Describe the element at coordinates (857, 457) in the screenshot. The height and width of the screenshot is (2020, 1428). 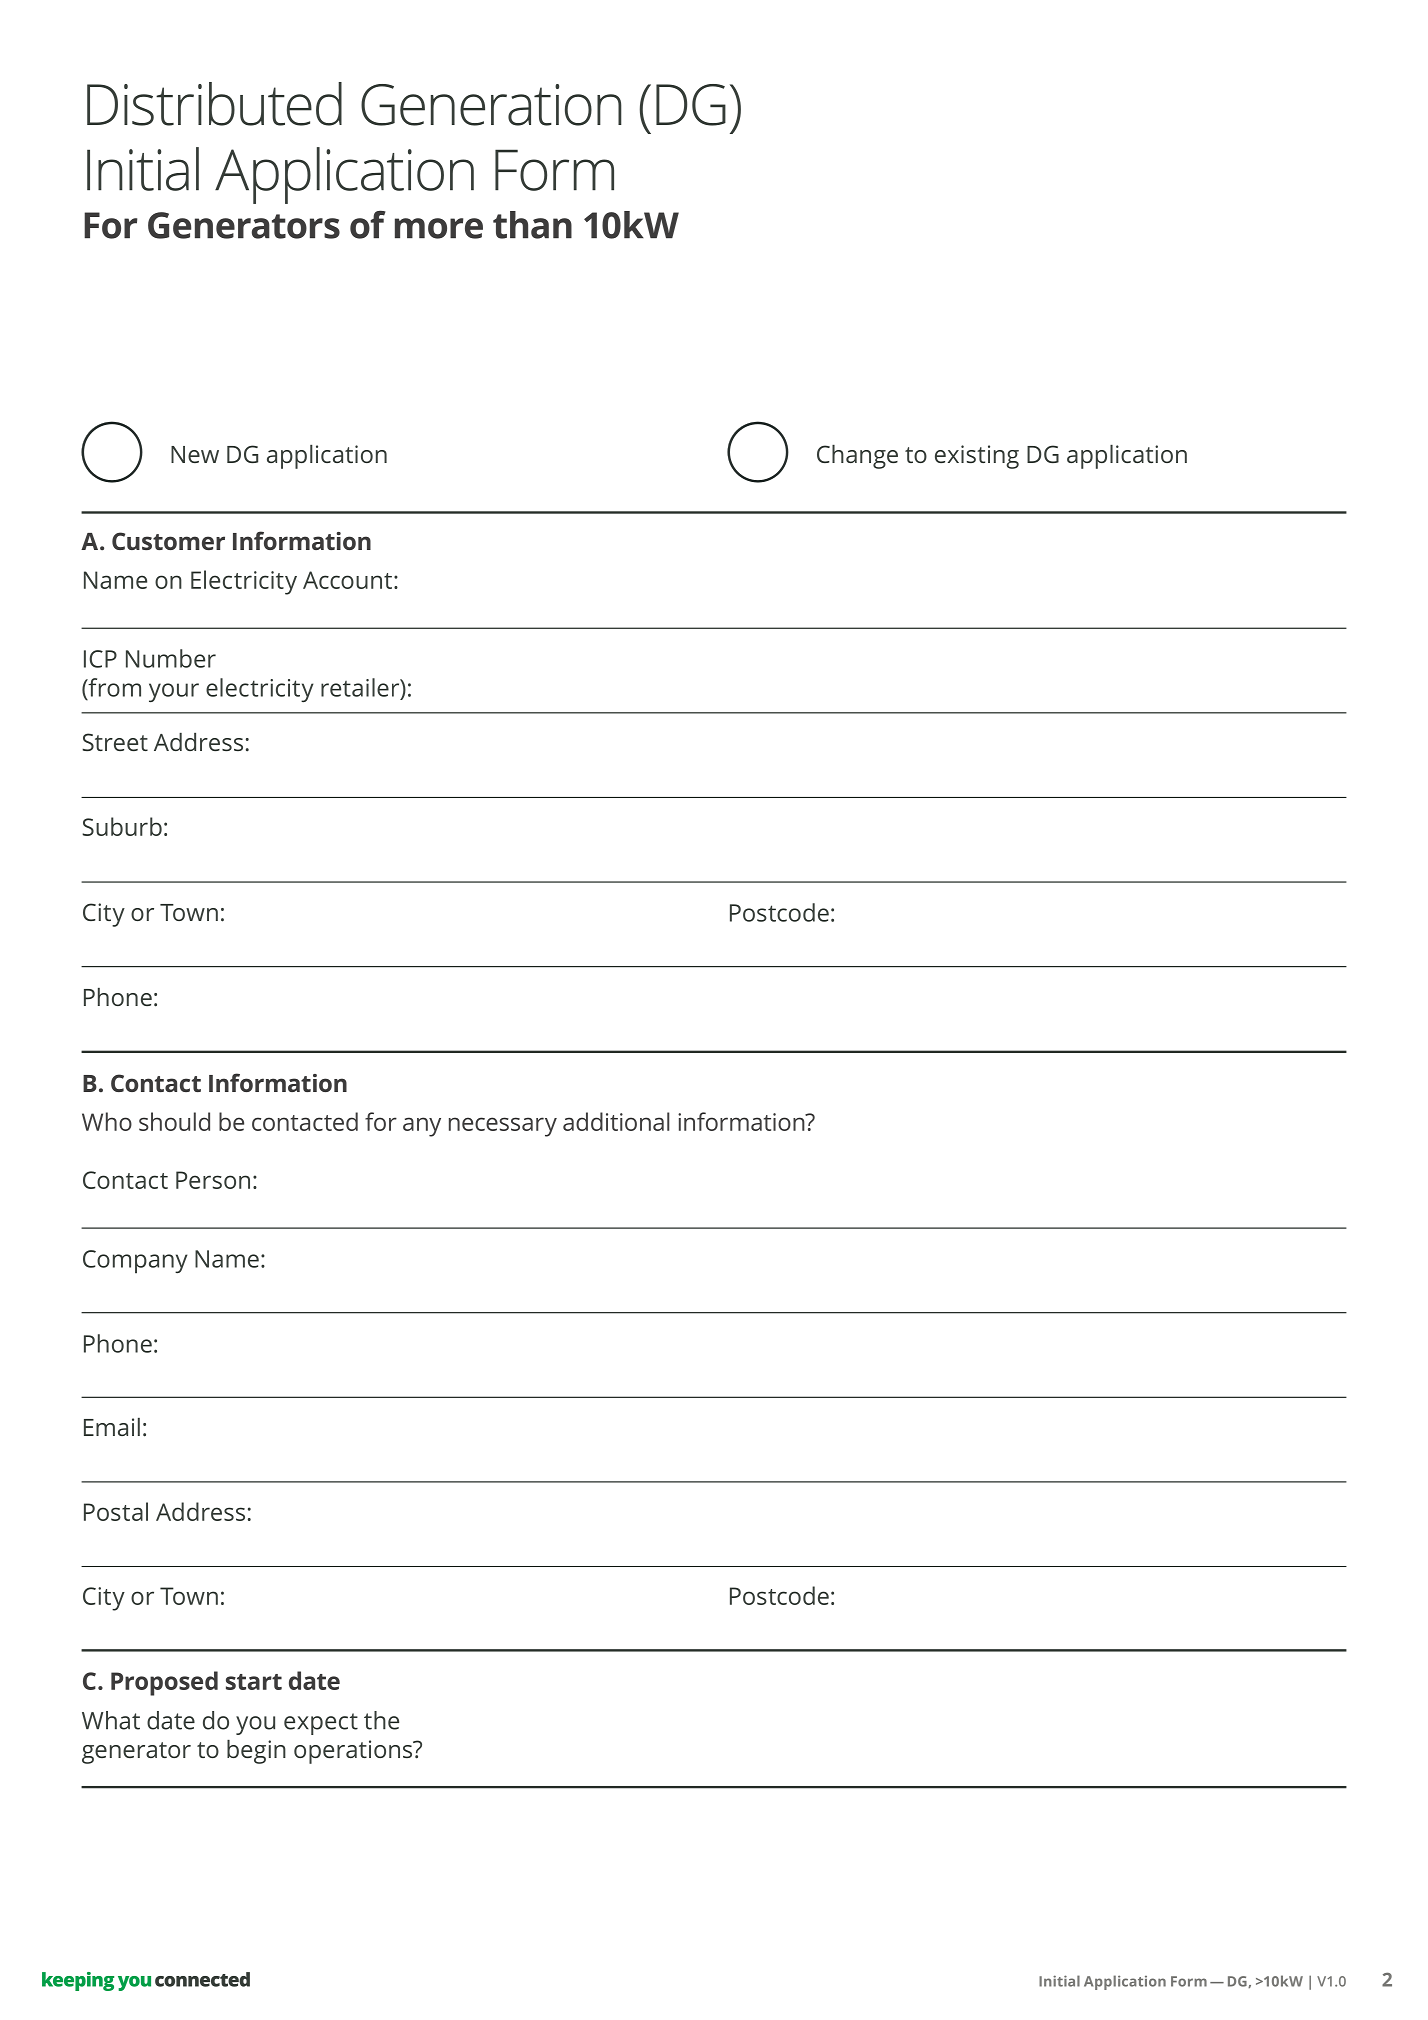
I see `Change` at that location.
